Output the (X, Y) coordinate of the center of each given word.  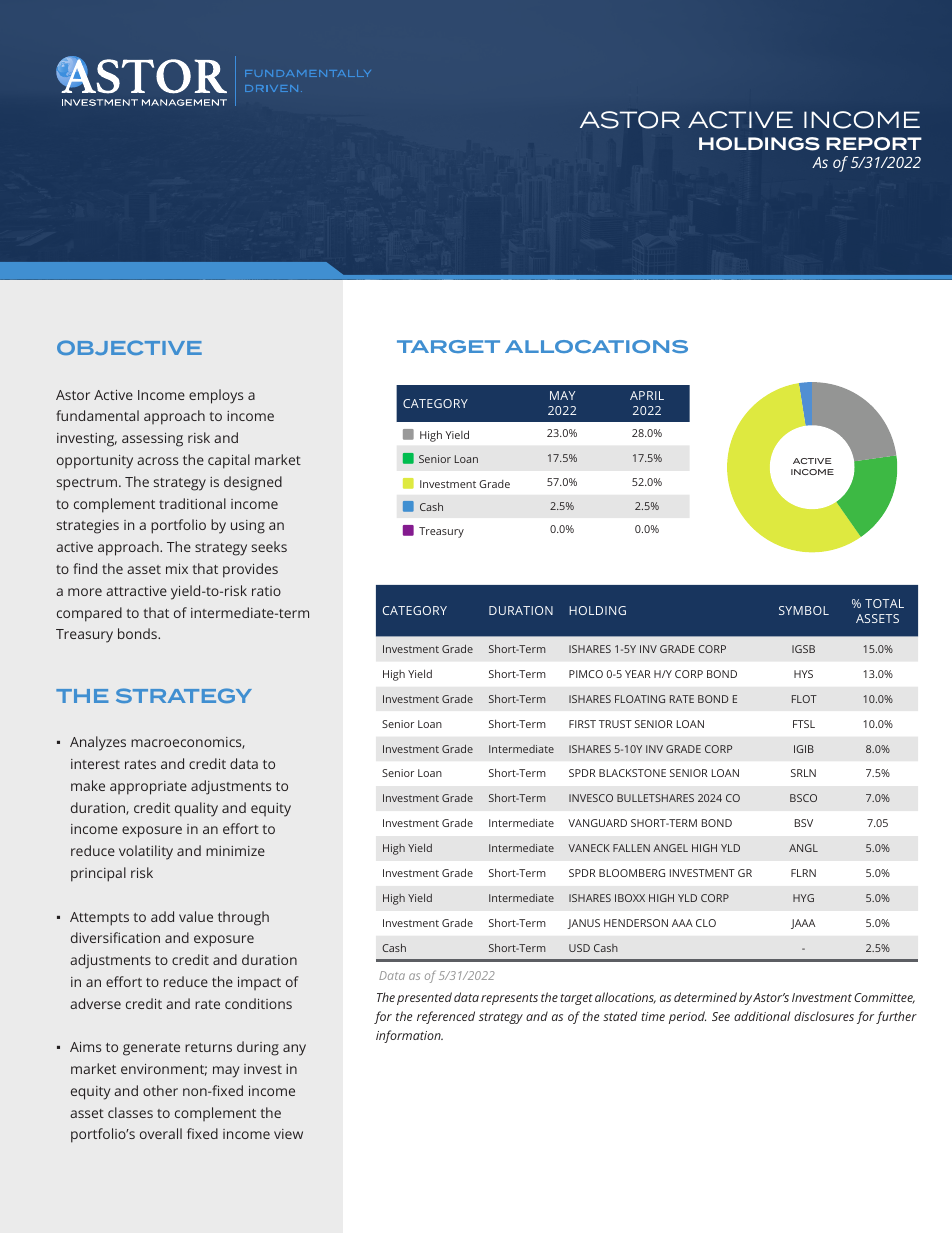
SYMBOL (804, 610)
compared (89, 614)
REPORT (874, 144)
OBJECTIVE (129, 347)
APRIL (647, 395)
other (160, 1090)
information (409, 1036)
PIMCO (586, 674)
